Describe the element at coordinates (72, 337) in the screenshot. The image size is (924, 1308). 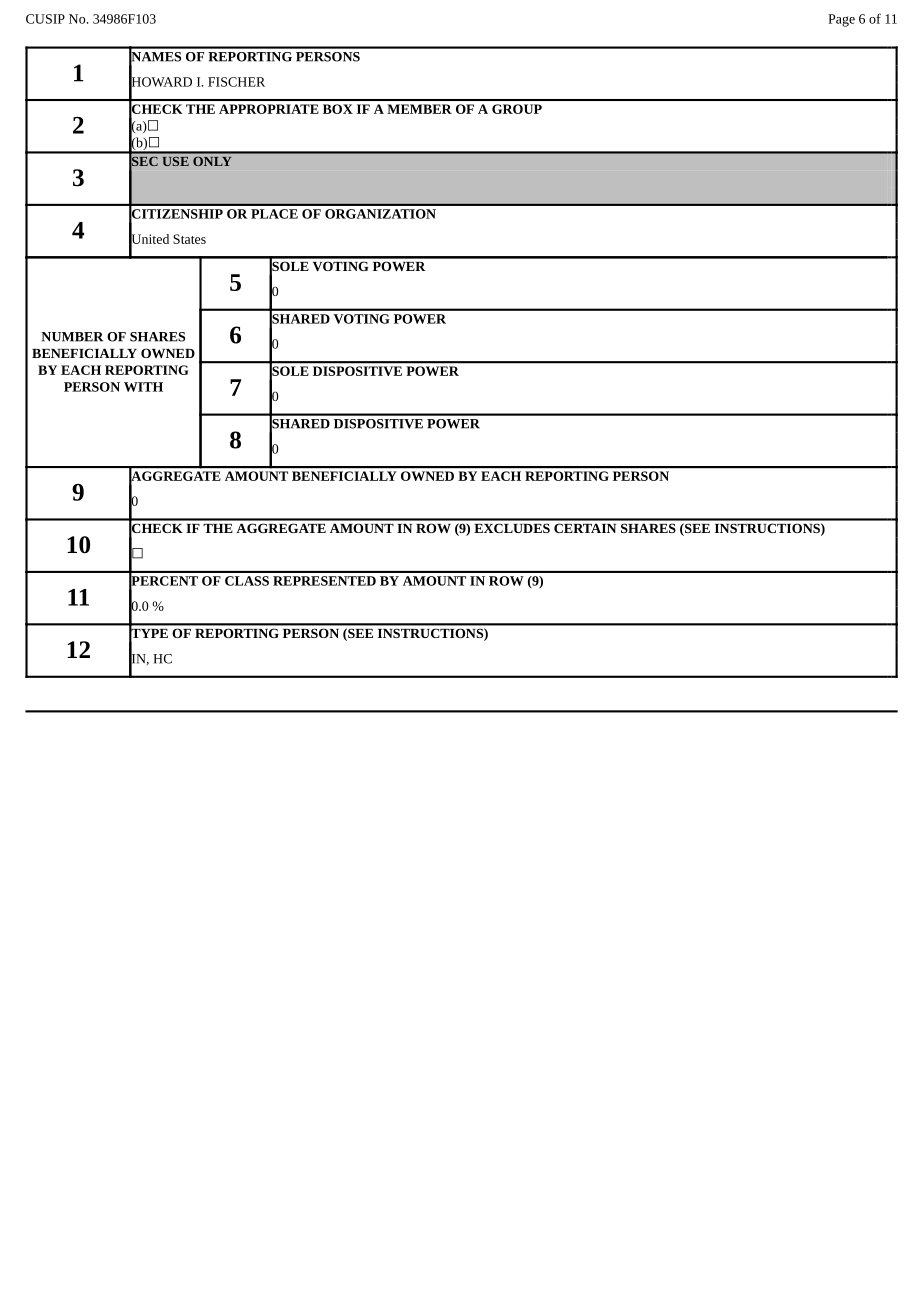
I see `NUMBER` at that location.
